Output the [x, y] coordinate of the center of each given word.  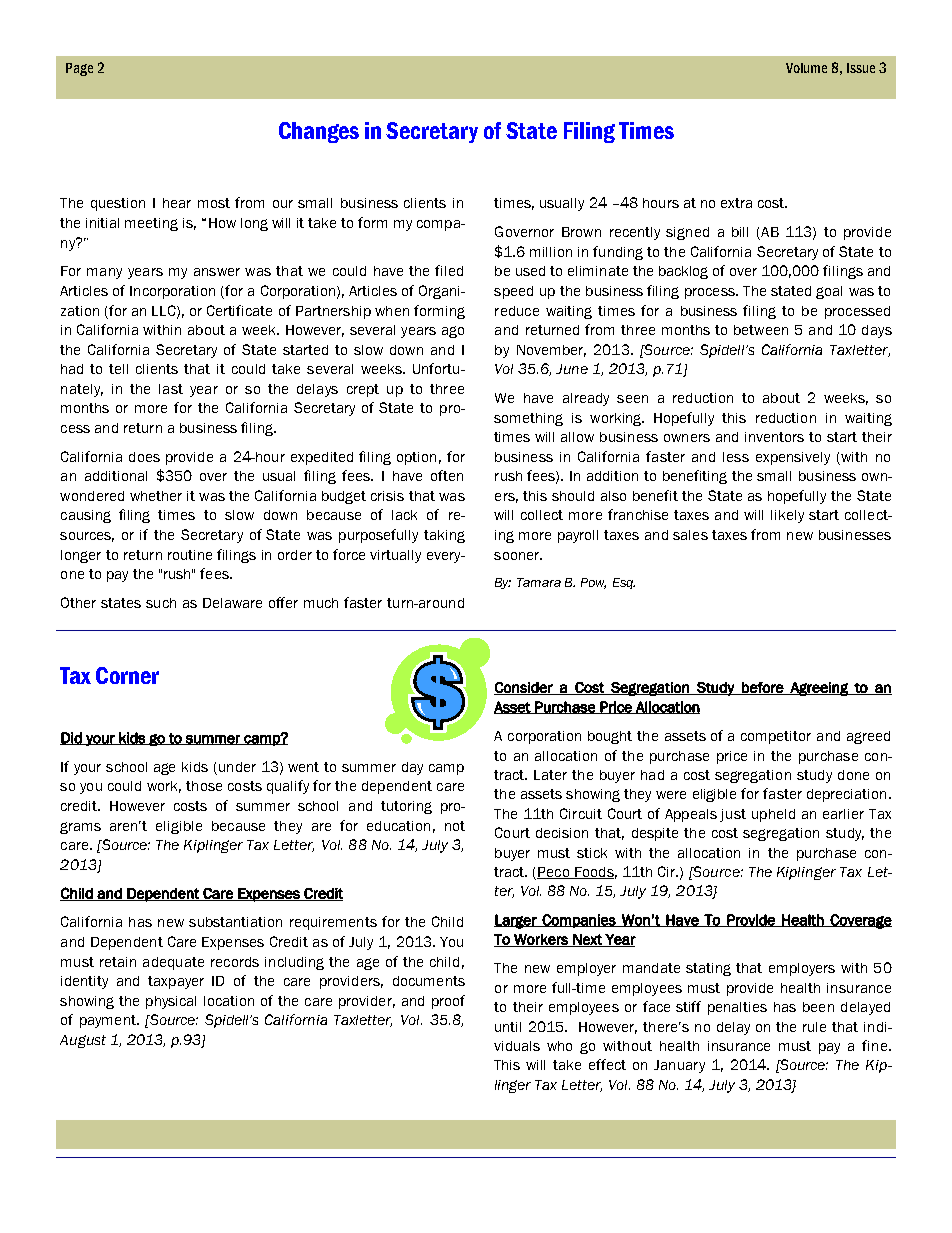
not [455, 826]
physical [171, 1002]
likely [787, 516]
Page [79, 69]
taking [444, 536]
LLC [165, 311]
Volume [806, 68]
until [508, 1027]
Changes [319, 132]
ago [453, 332]
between [761, 330]
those [204, 786]
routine [190, 555]
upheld [773, 815]
